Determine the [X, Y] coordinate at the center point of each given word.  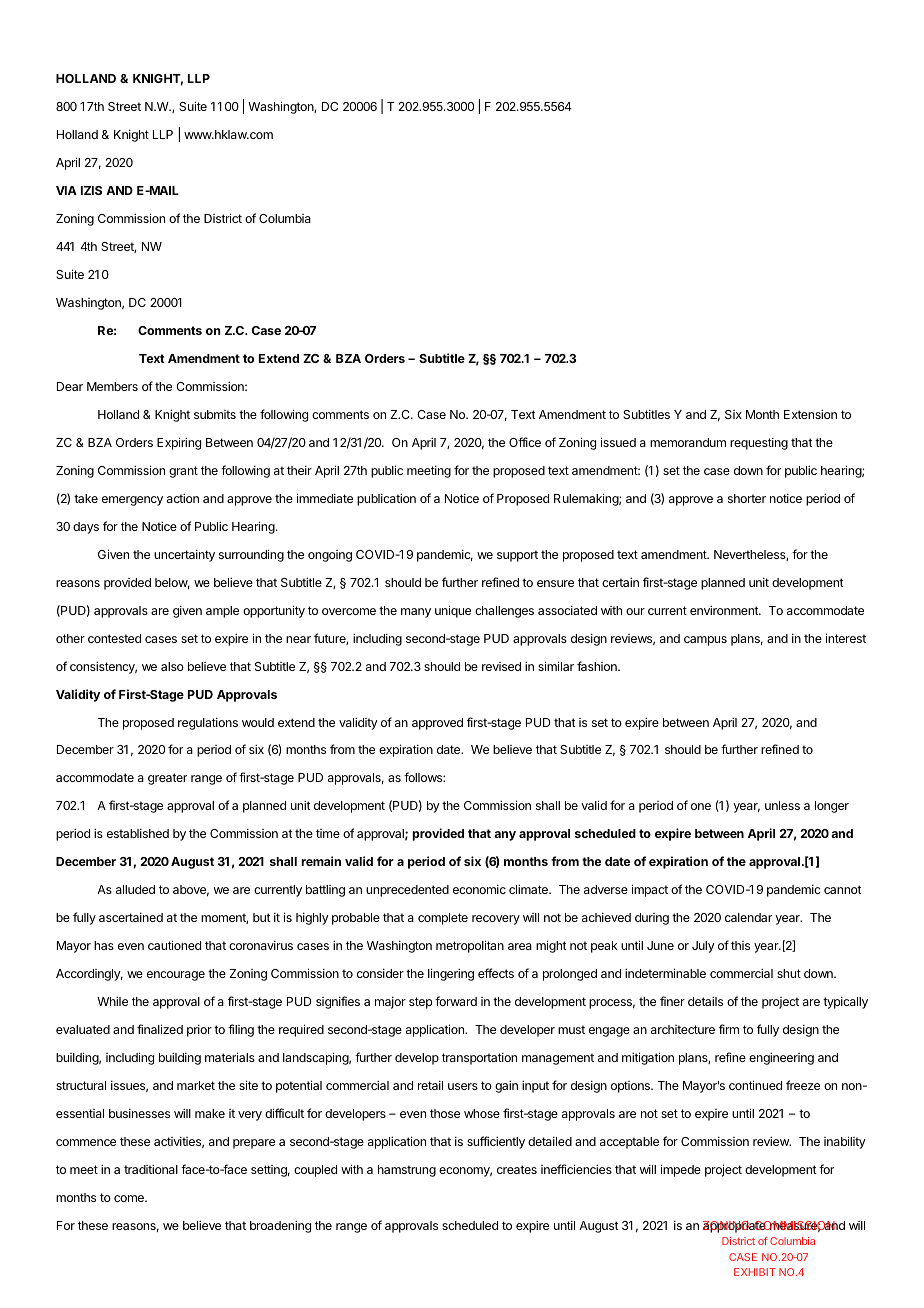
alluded [135, 889]
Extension [810, 414]
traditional [151, 1169]
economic [479, 889]
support [517, 556]
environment [725, 610]
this [740, 945]
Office [525, 442]
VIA [66, 190]
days [86, 528]
